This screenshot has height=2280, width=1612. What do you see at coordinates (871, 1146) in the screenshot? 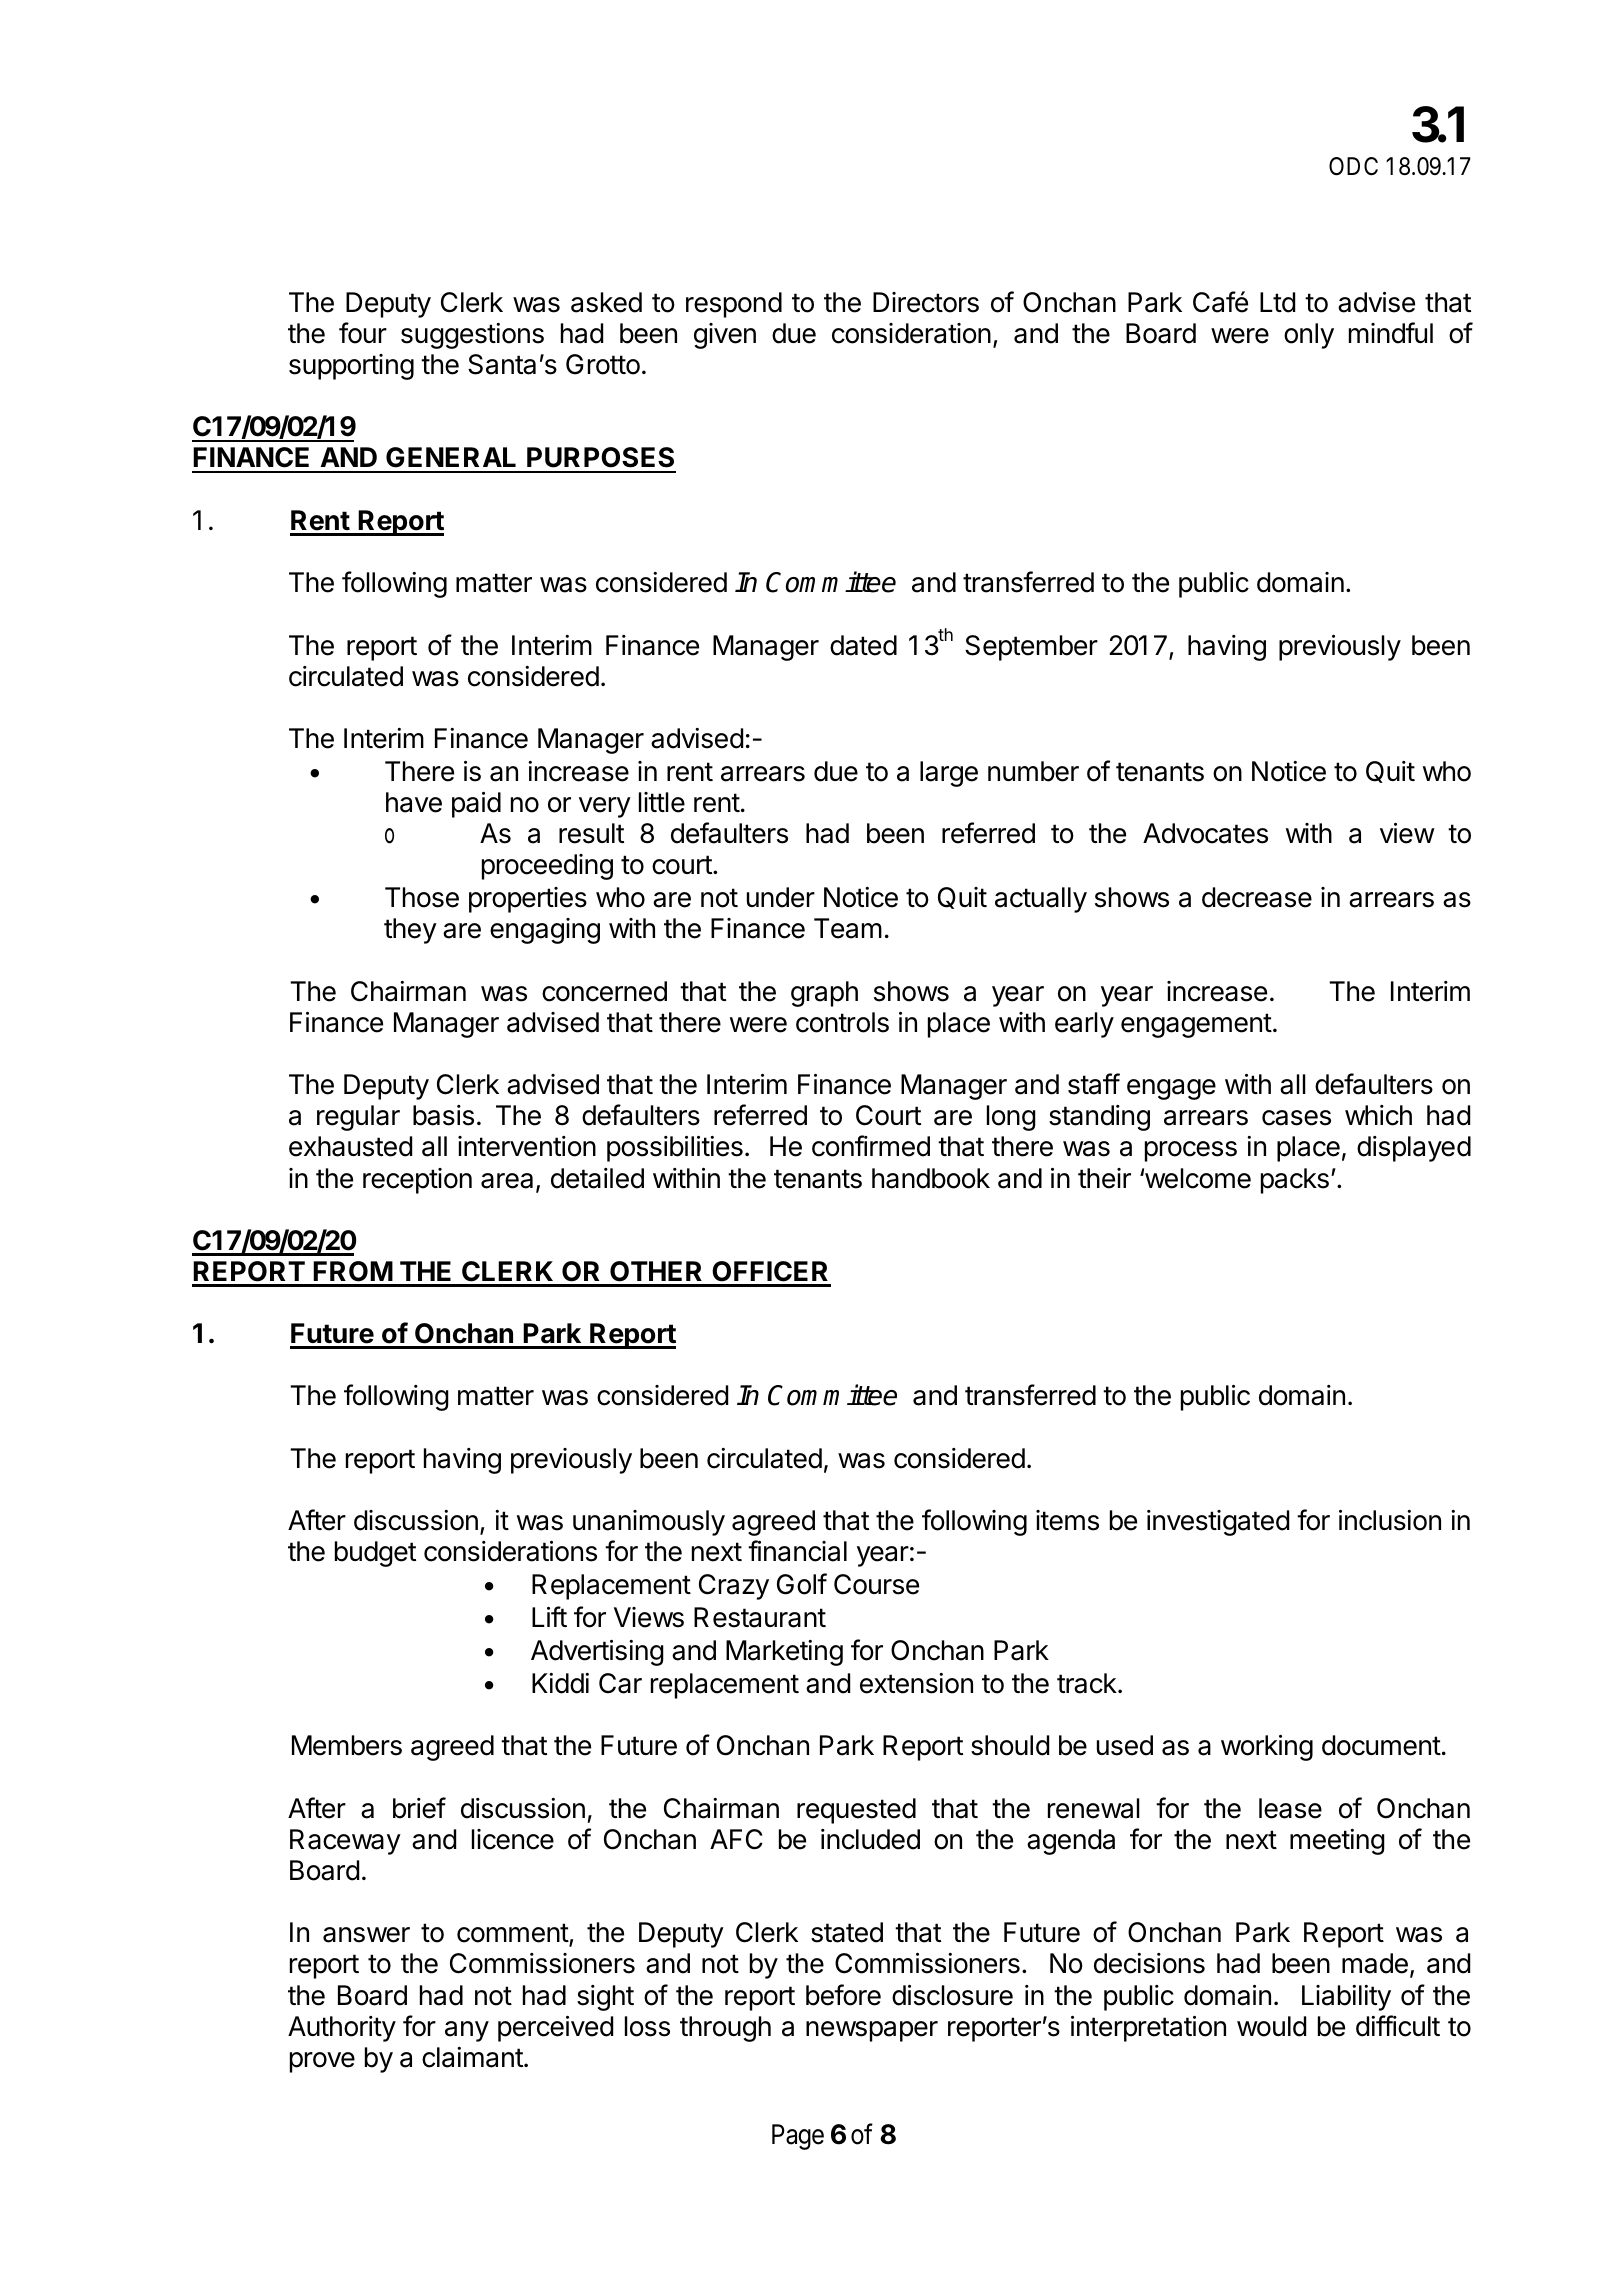
I see `confirmed` at bounding box center [871, 1146].
